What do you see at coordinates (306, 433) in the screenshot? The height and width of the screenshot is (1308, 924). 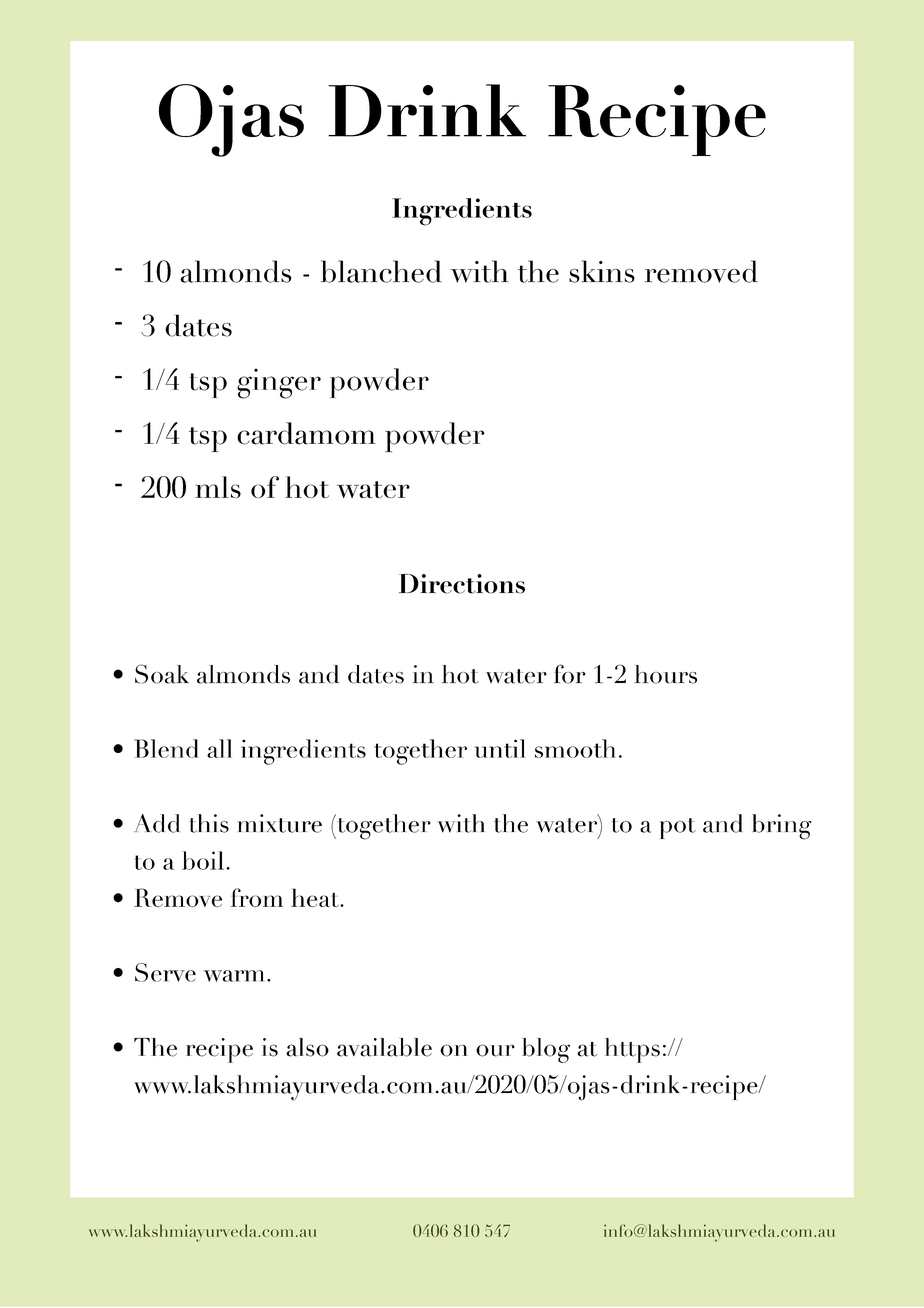 I see `cardamom` at bounding box center [306, 433].
